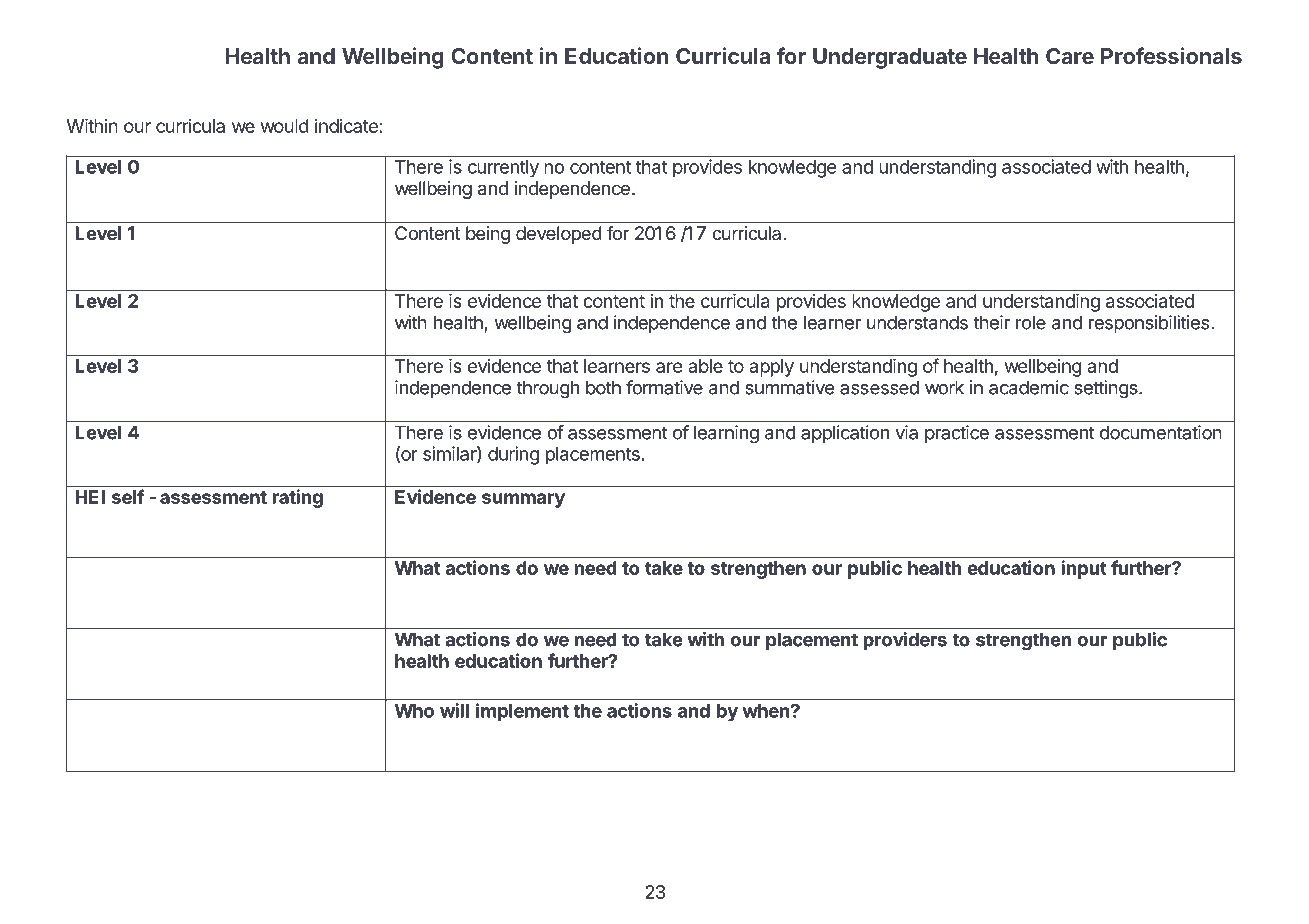  I want to click on Who, so click(414, 711).
